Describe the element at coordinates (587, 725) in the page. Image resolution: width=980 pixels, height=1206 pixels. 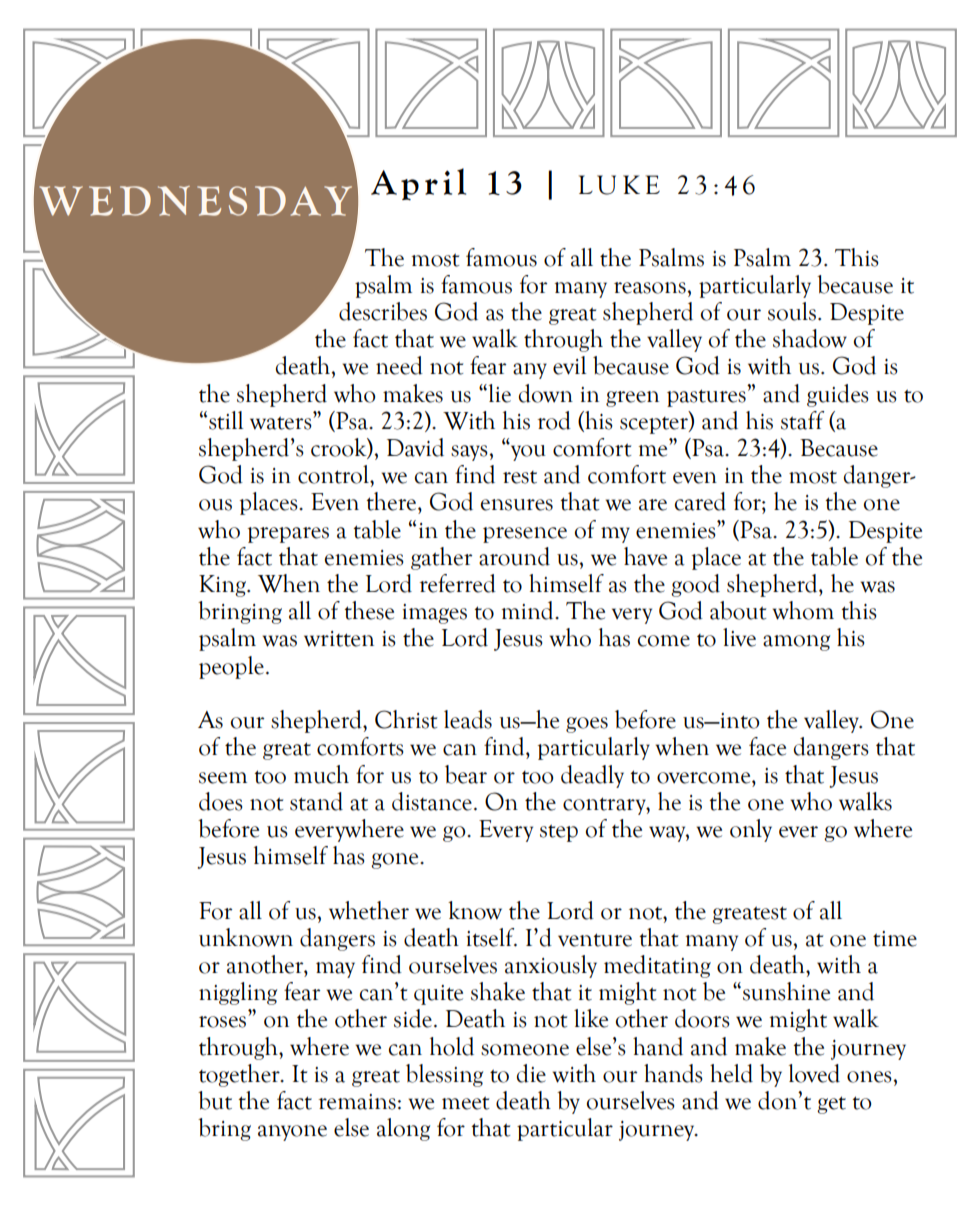
I see `goes` at that location.
